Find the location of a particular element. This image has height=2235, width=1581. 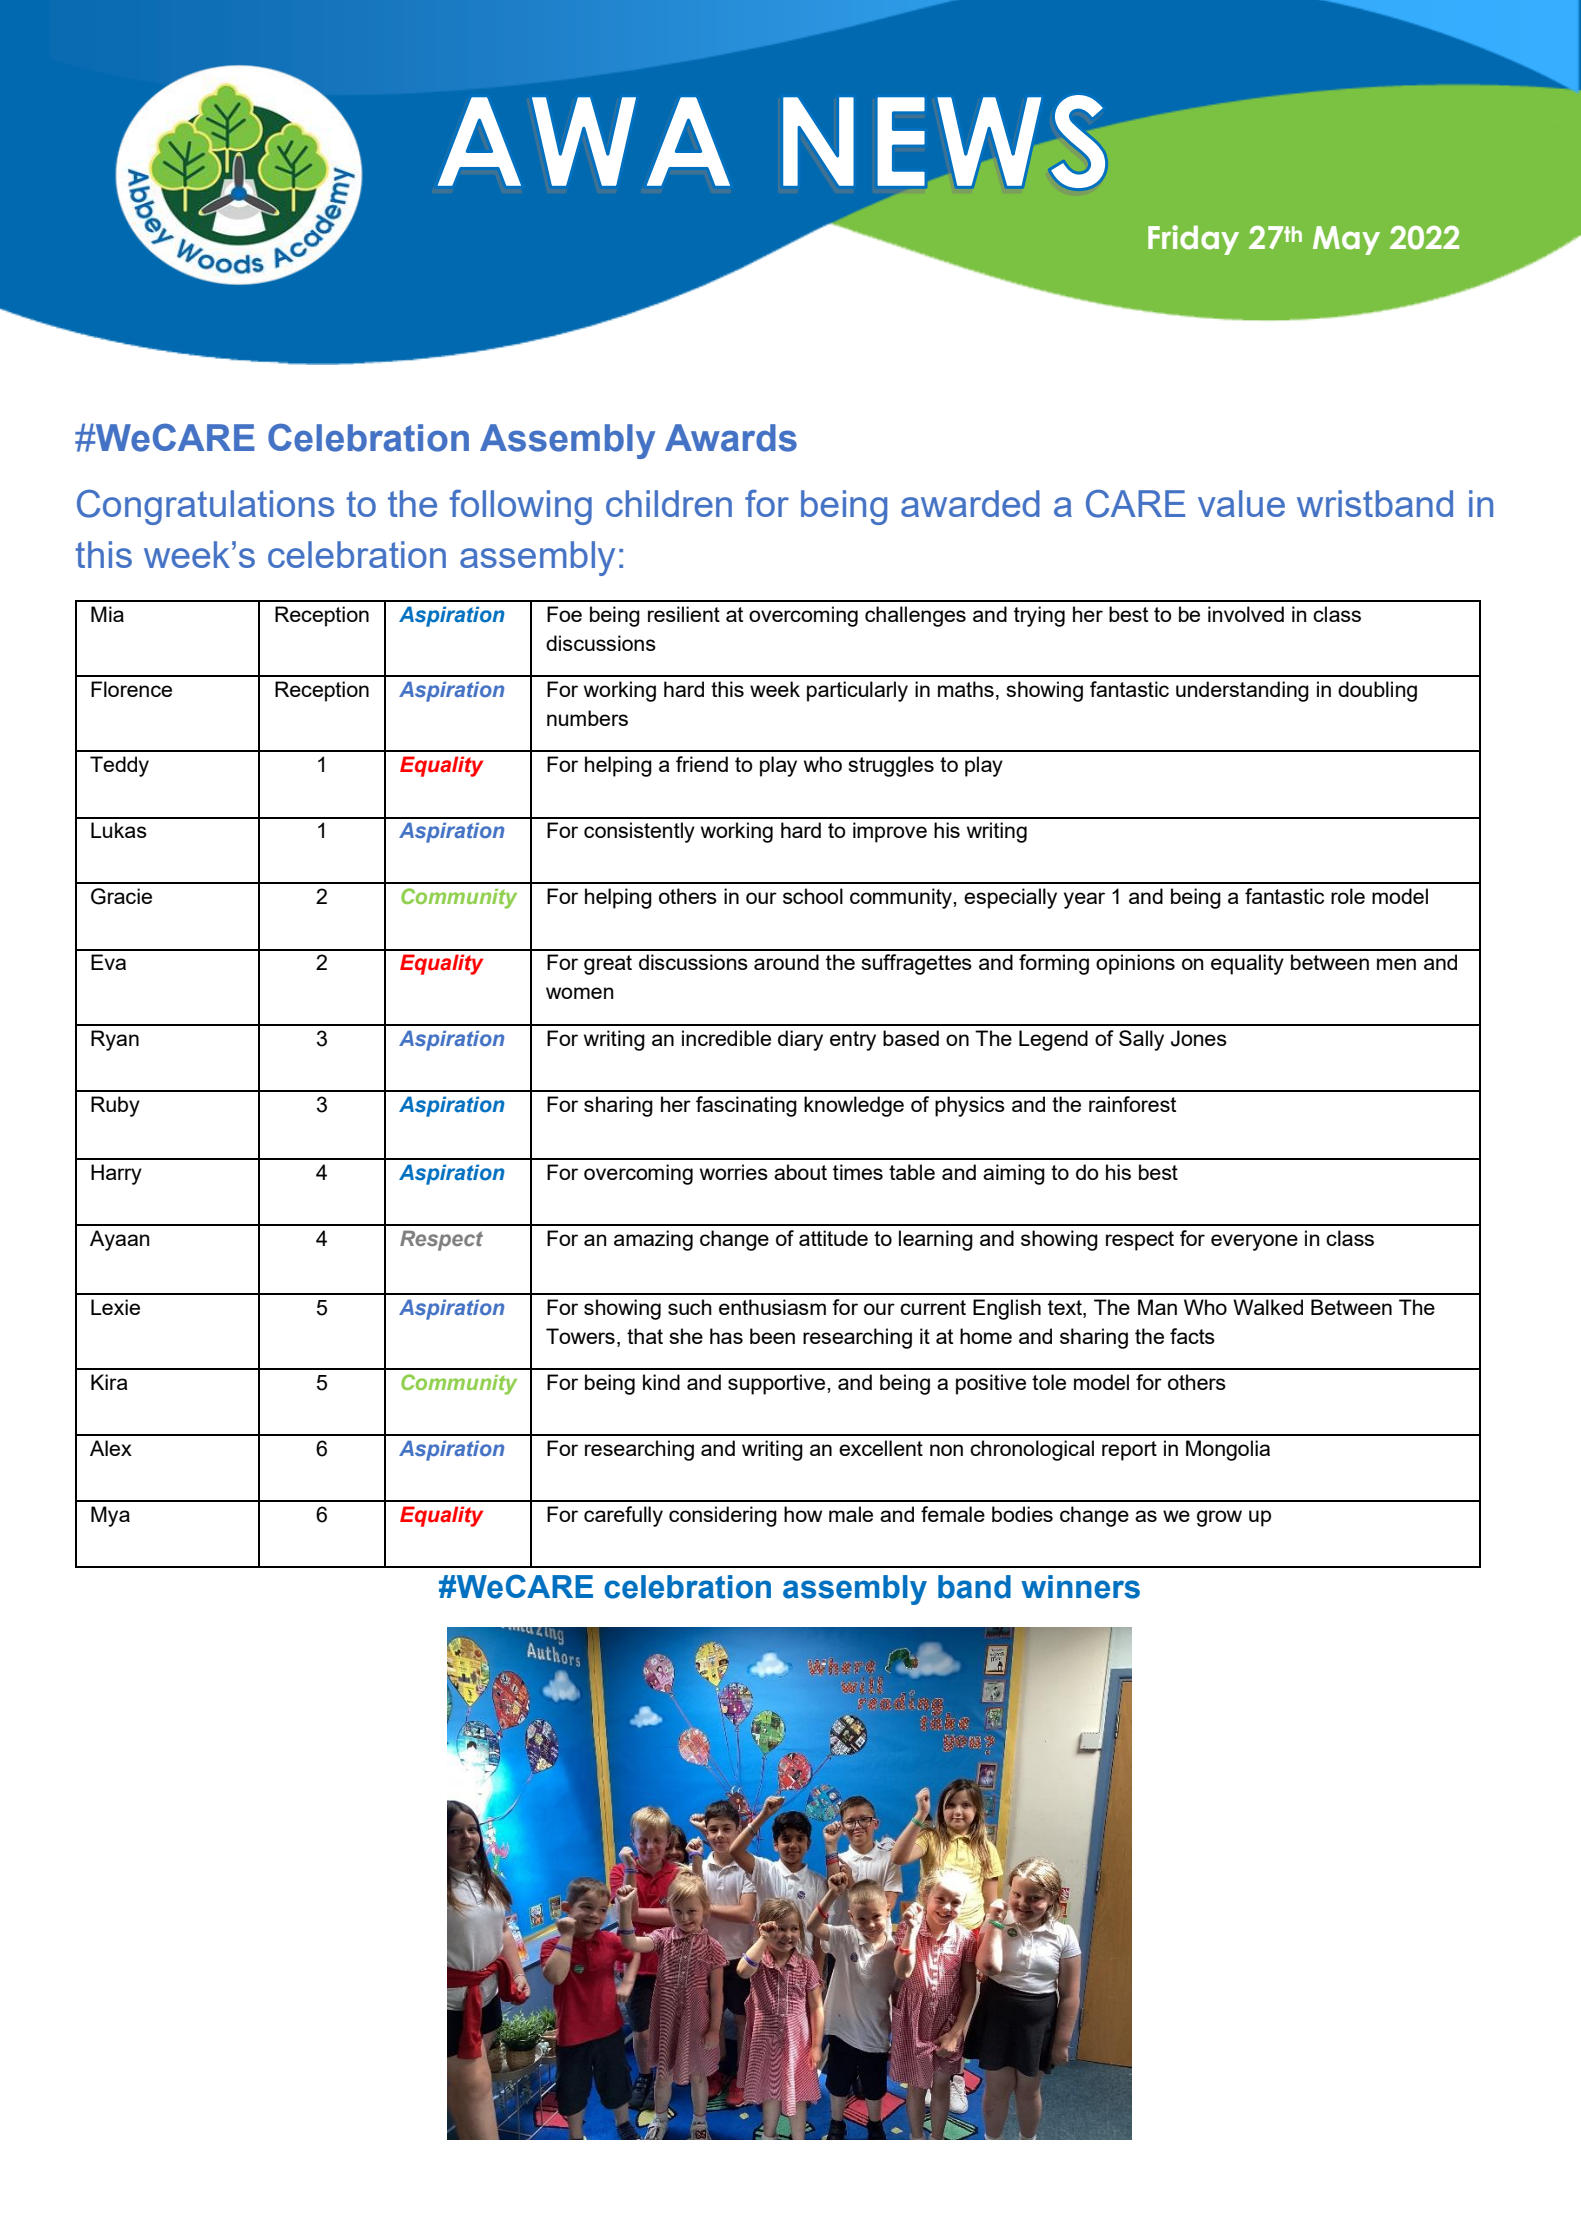

Mya is located at coordinates (110, 1516).
